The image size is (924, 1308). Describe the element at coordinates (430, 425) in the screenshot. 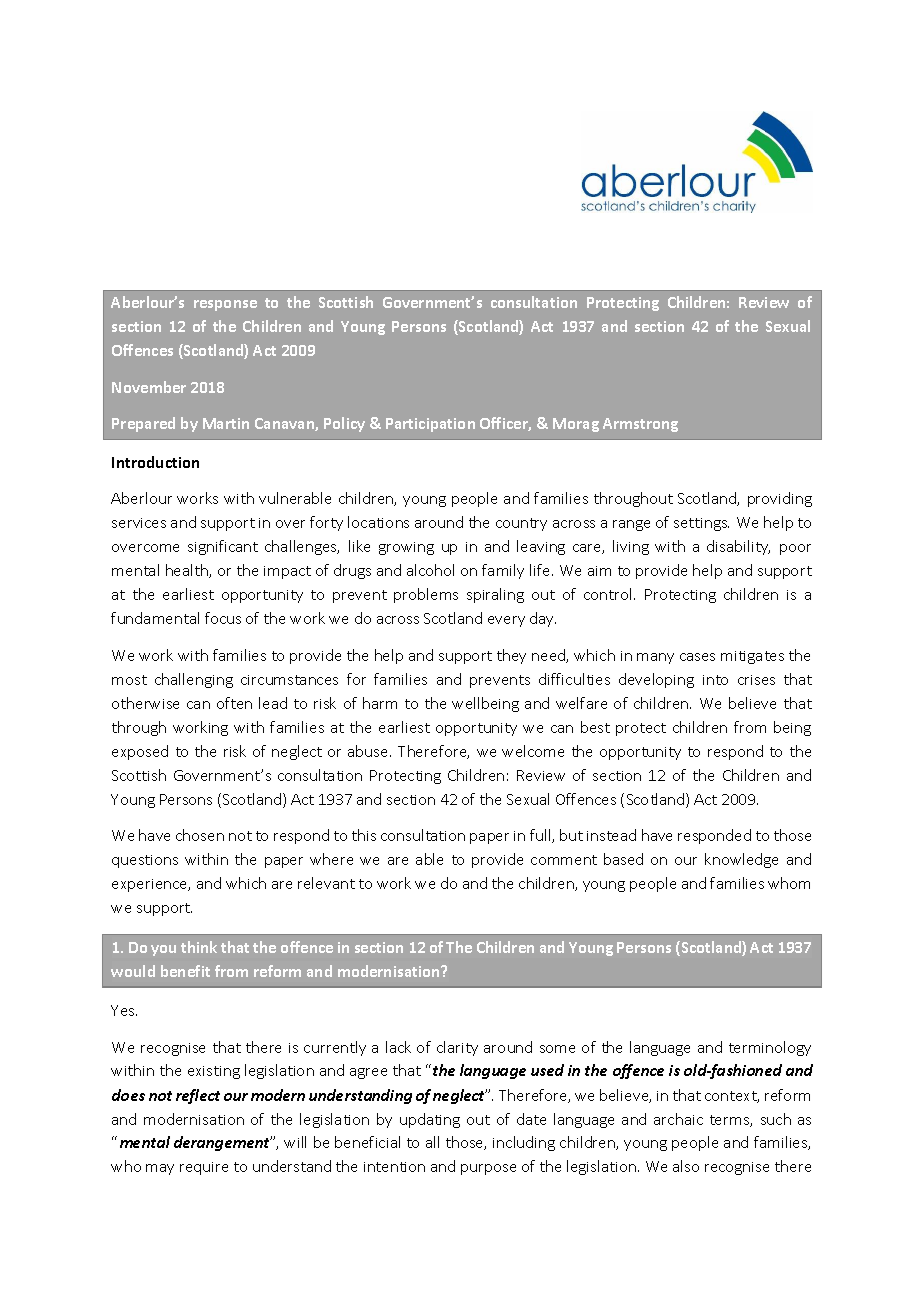

I see `Participation` at that location.
